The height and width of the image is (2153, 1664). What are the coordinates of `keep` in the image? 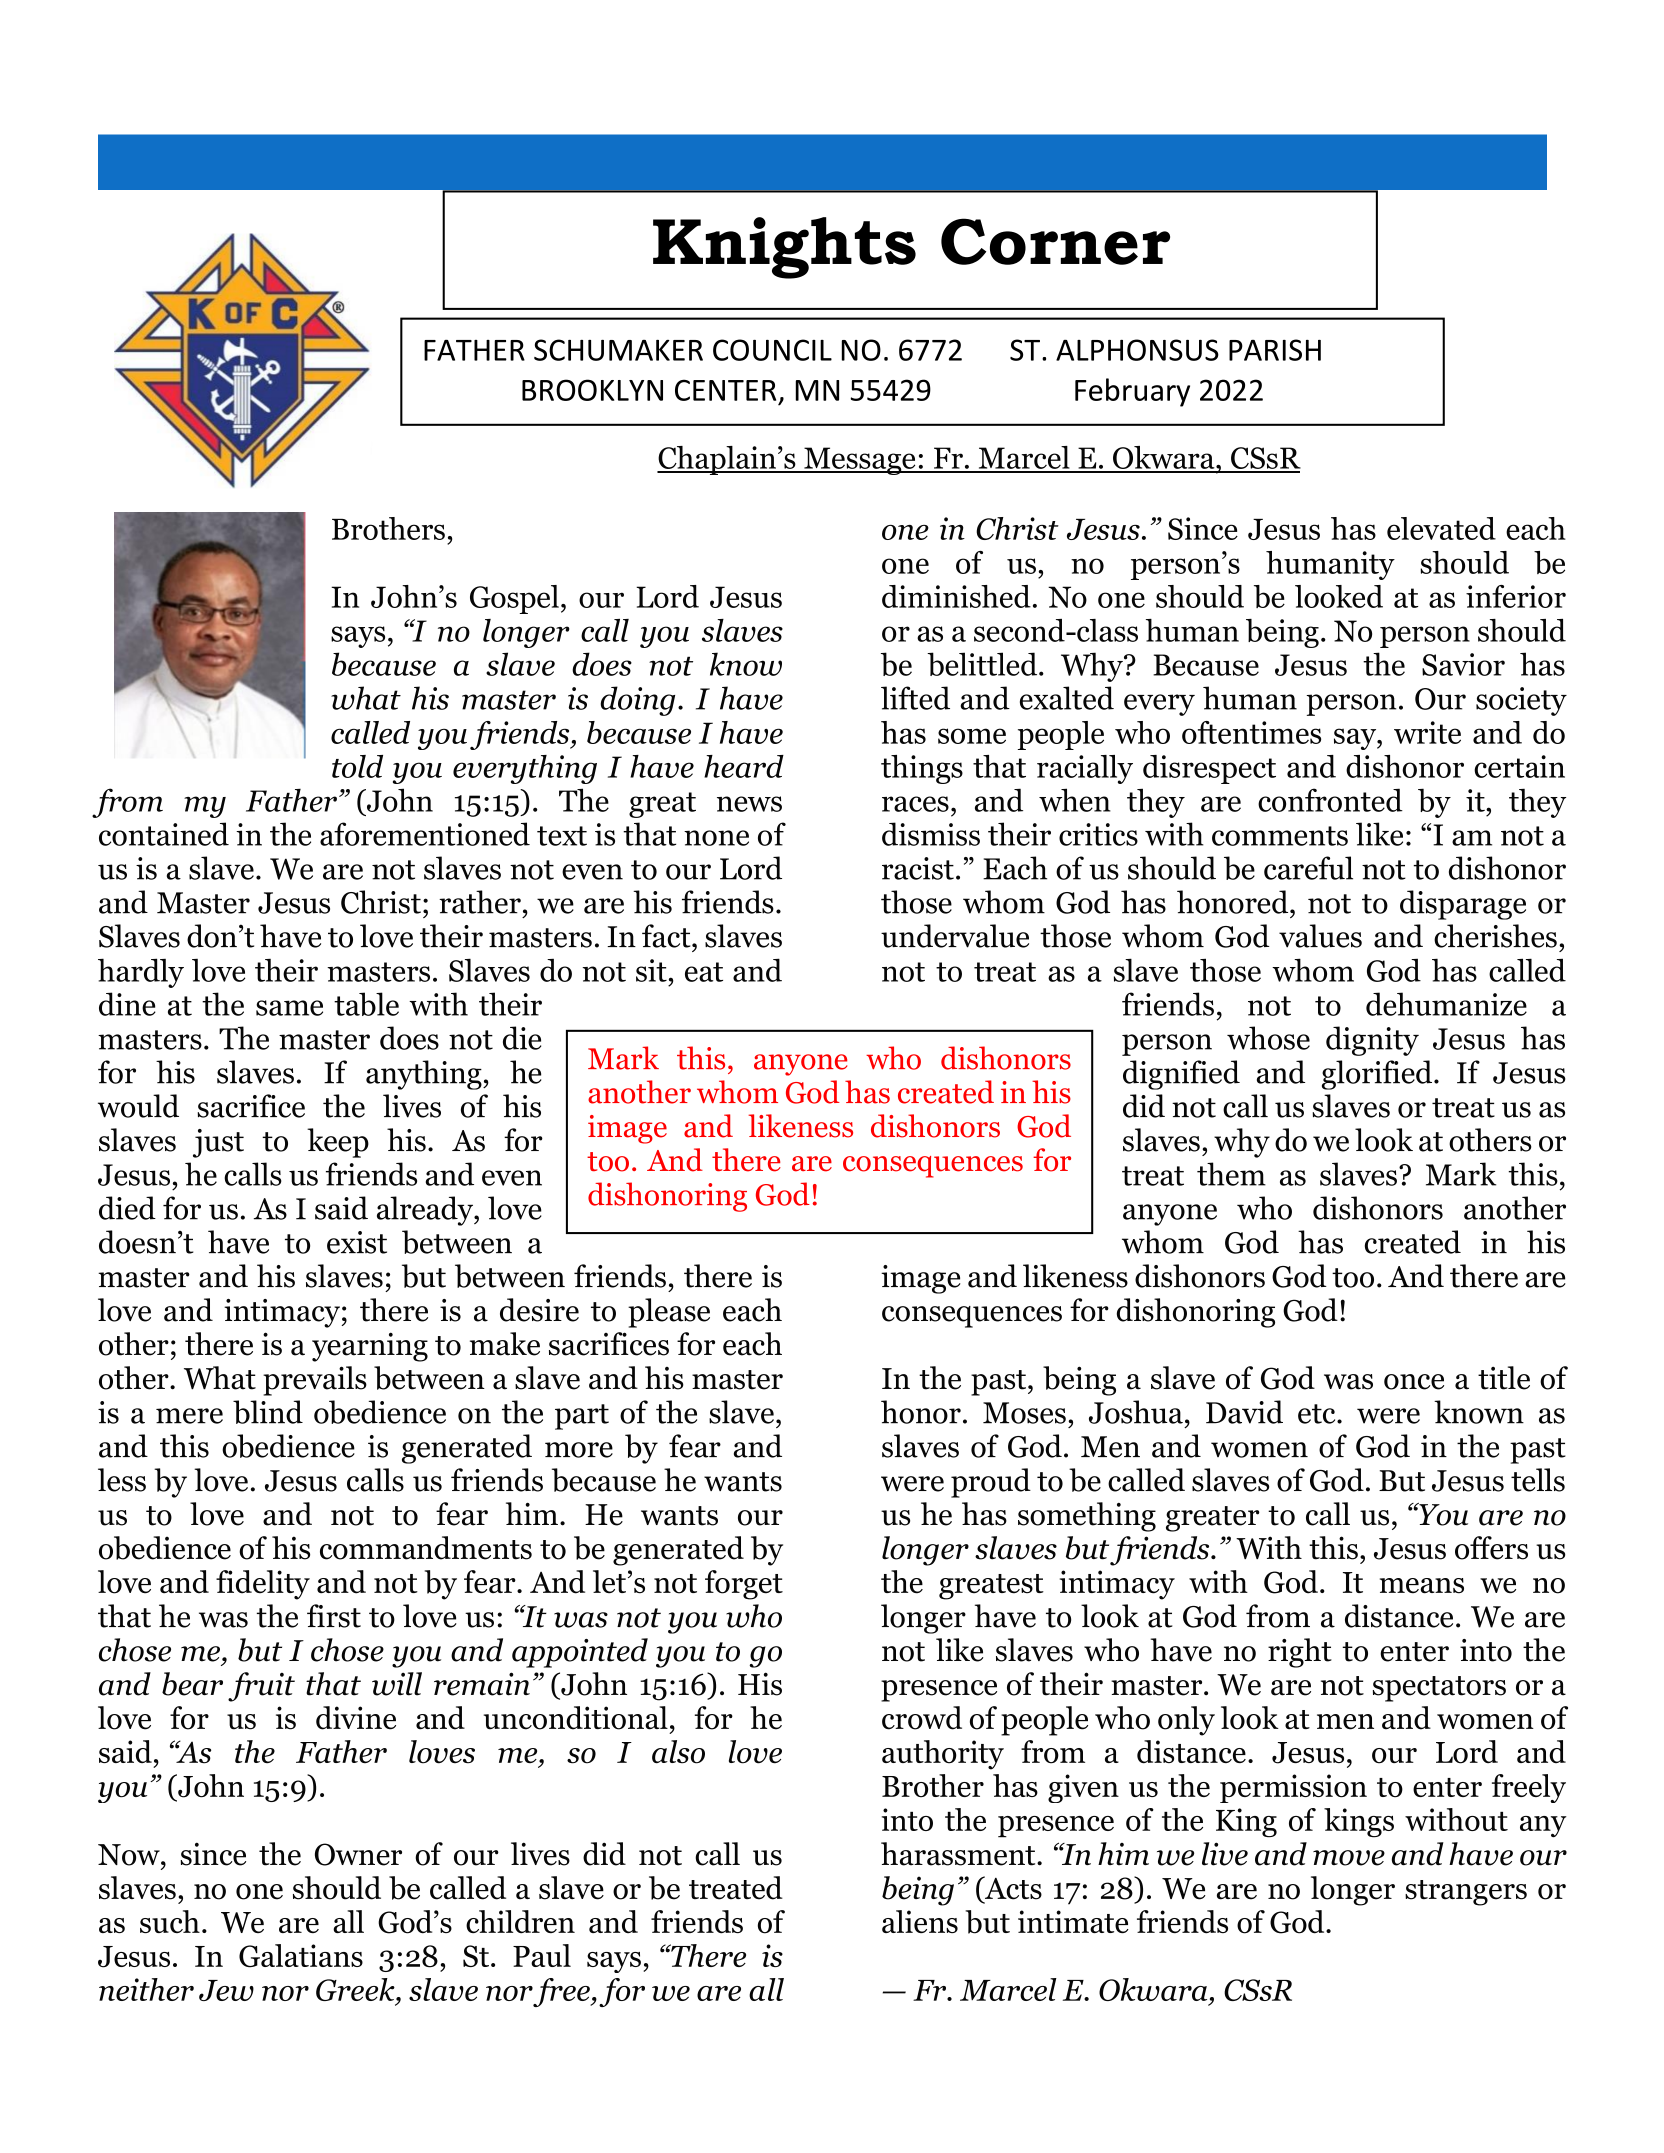 It's located at (338, 1143).
